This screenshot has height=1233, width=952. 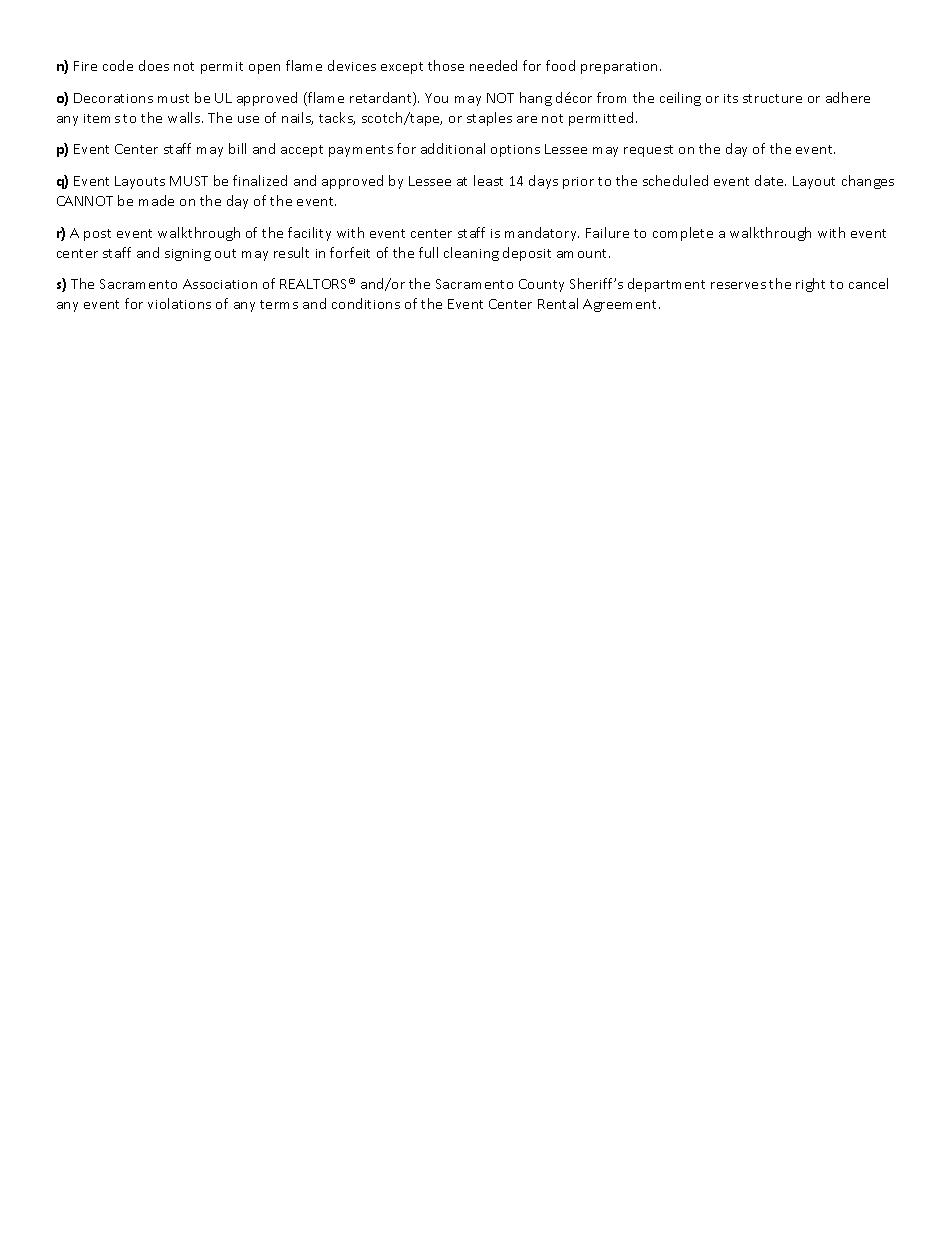 What do you see at coordinates (237, 148) in the screenshot?
I see `bill` at bounding box center [237, 148].
